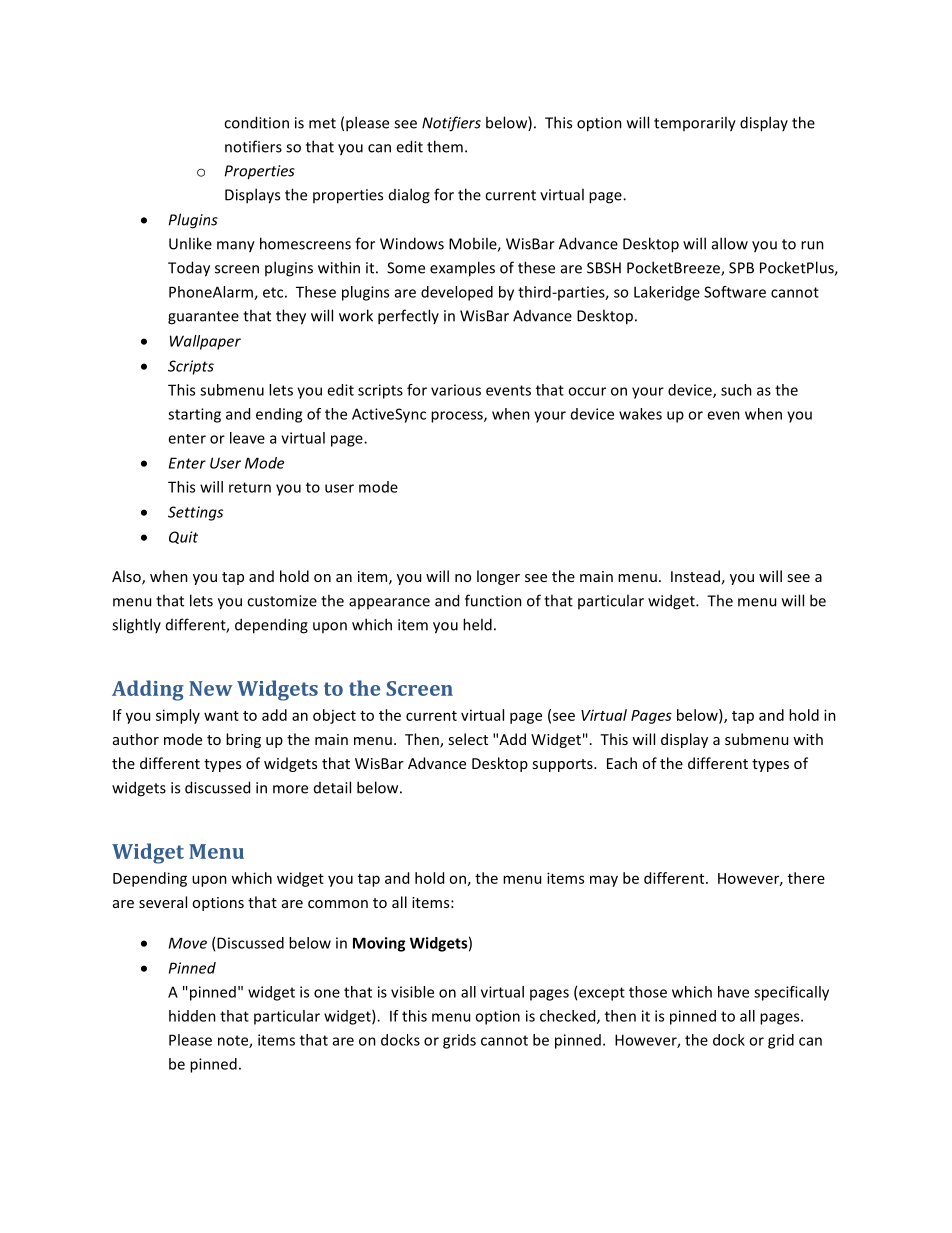  I want to click on return, so click(250, 487).
